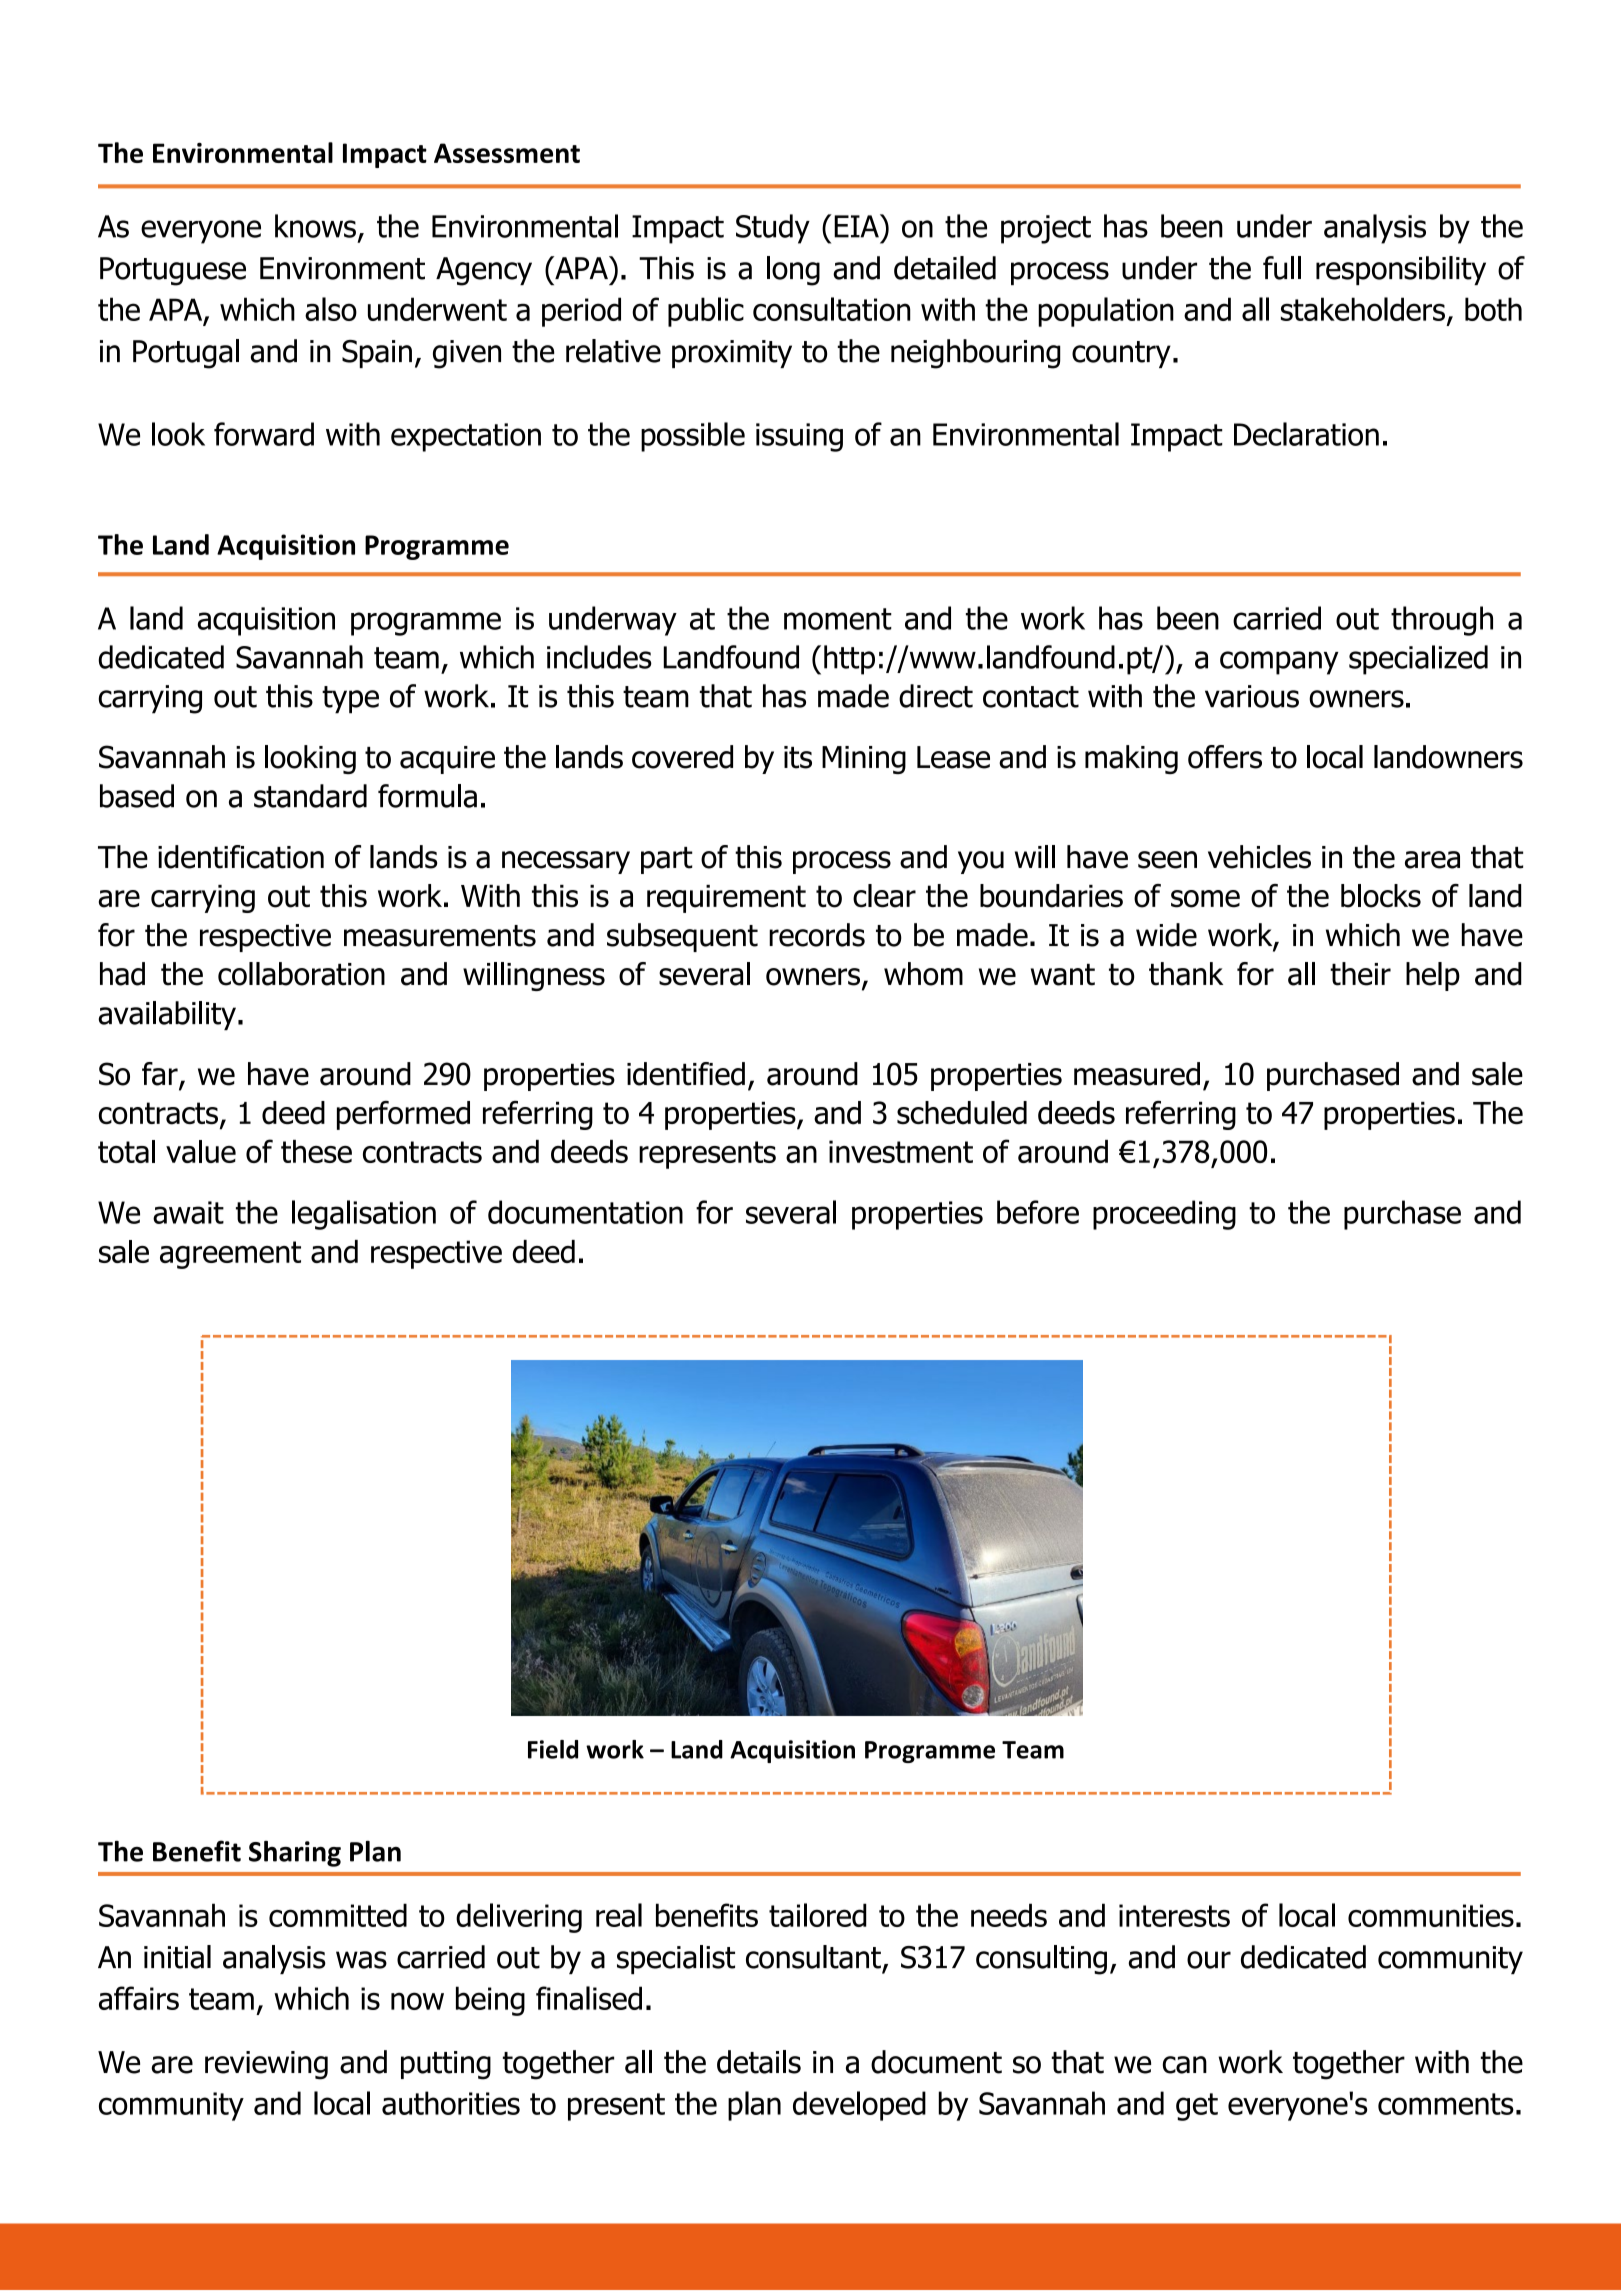 Image resolution: width=1621 pixels, height=2293 pixels. Describe the element at coordinates (818, 1915) in the image. I see `tailored` at that location.
